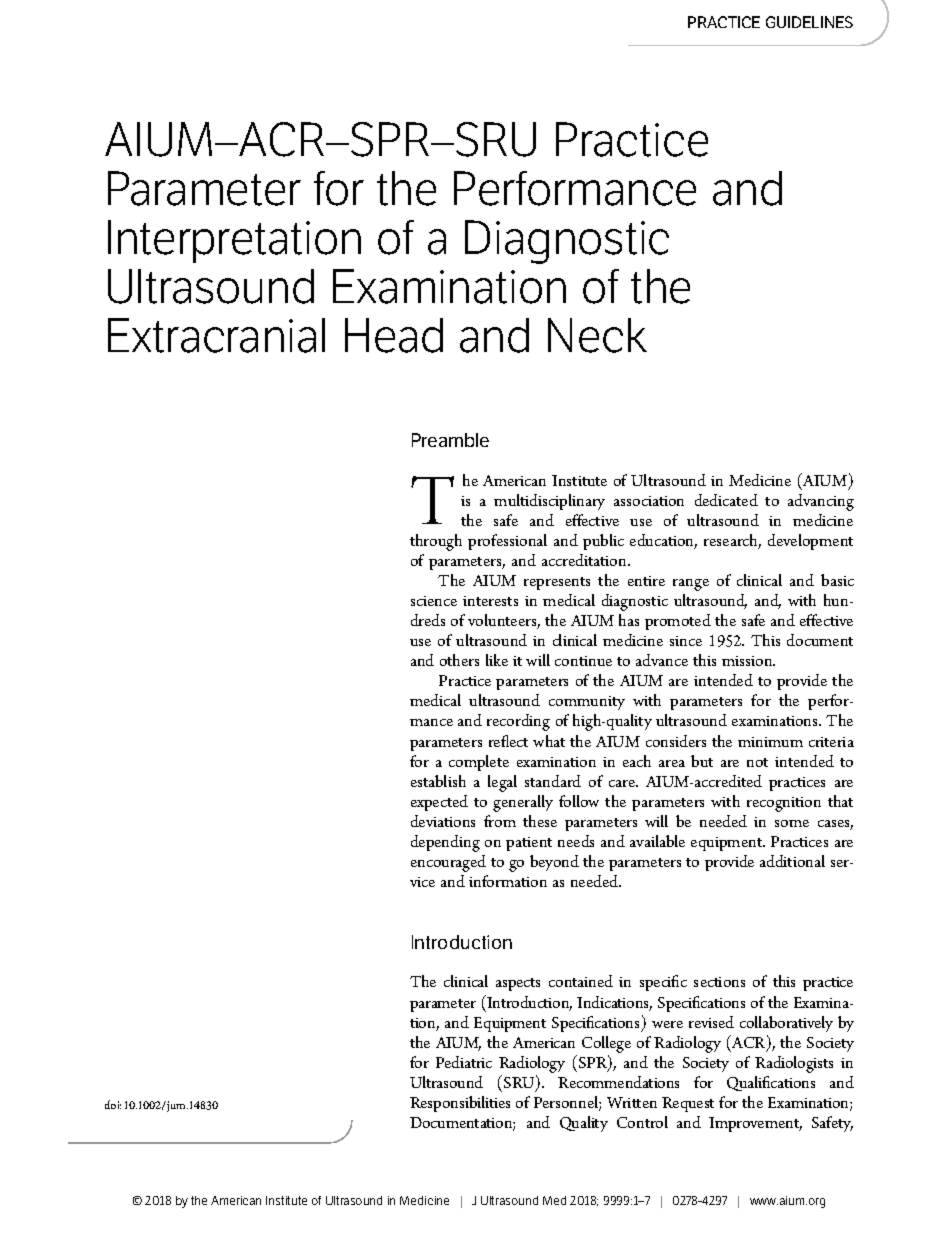 Image resolution: width=952 pixels, height=1256 pixels. What do you see at coordinates (637, 761) in the document?
I see `each` at bounding box center [637, 761].
